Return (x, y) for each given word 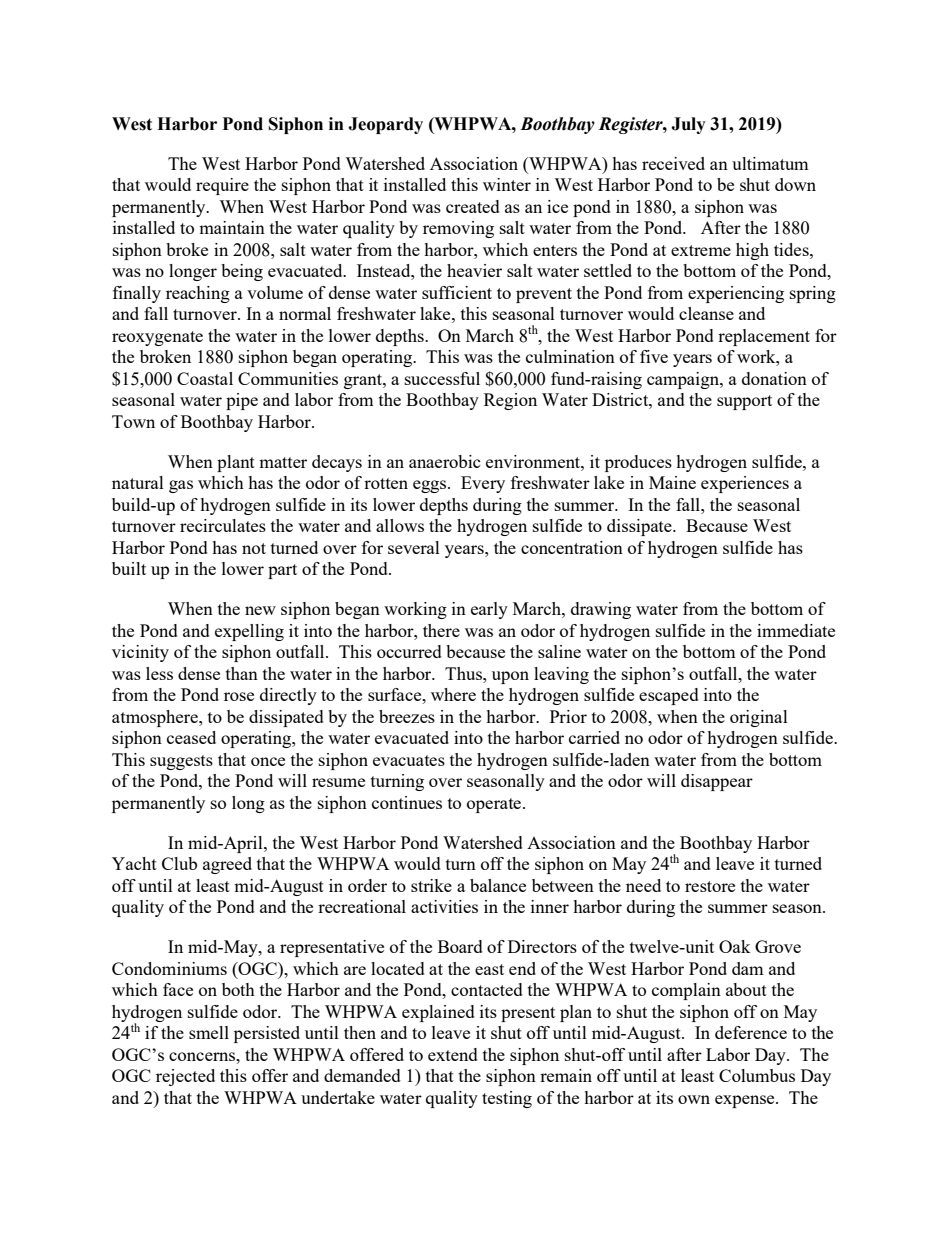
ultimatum (770, 163)
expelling (249, 632)
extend (453, 1054)
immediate (796, 630)
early (489, 610)
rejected (185, 1077)
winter (507, 184)
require (222, 186)
